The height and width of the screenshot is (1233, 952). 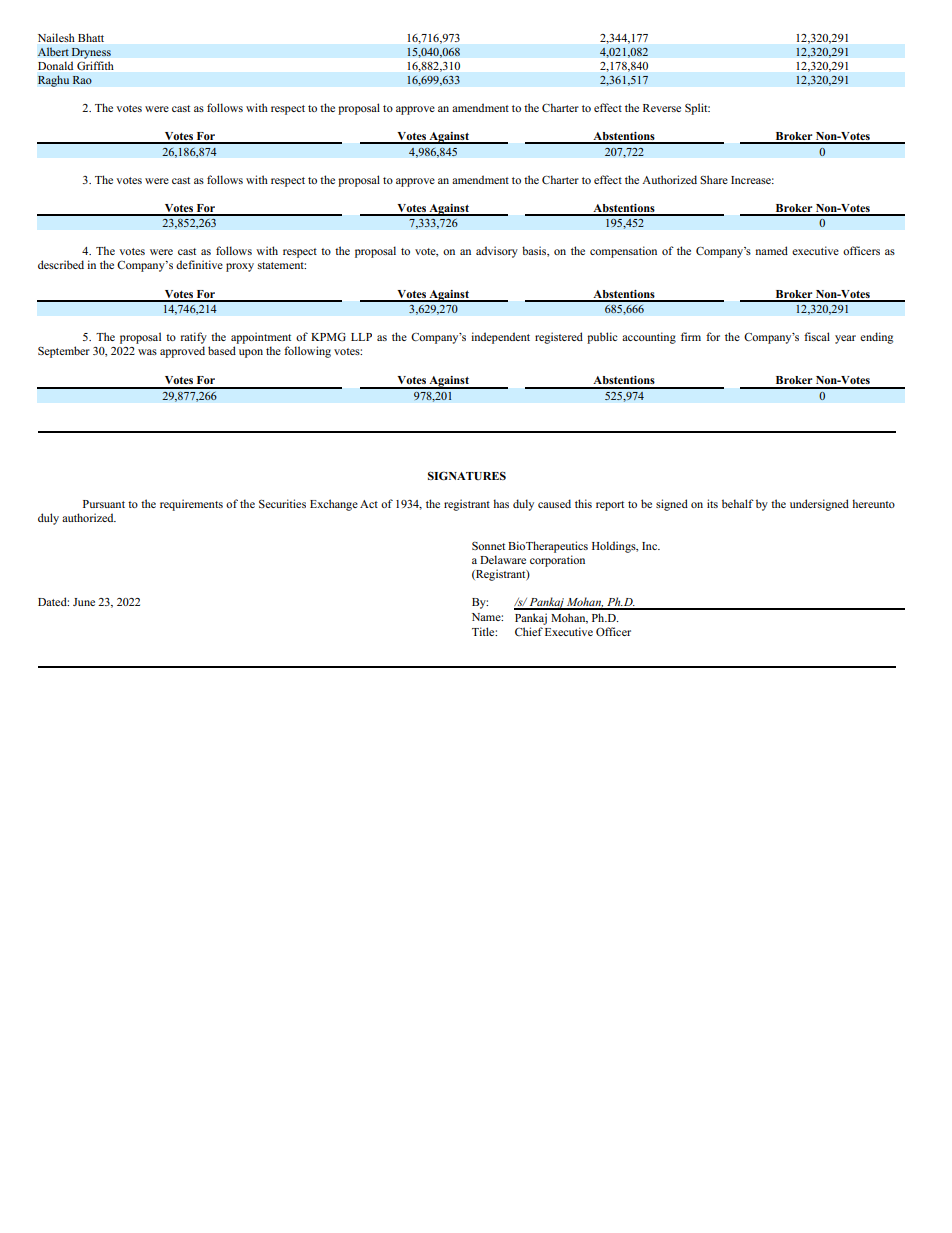 What do you see at coordinates (194, 338) in the screenshot?
I see `ratify` at bounding box center [194, 338].
